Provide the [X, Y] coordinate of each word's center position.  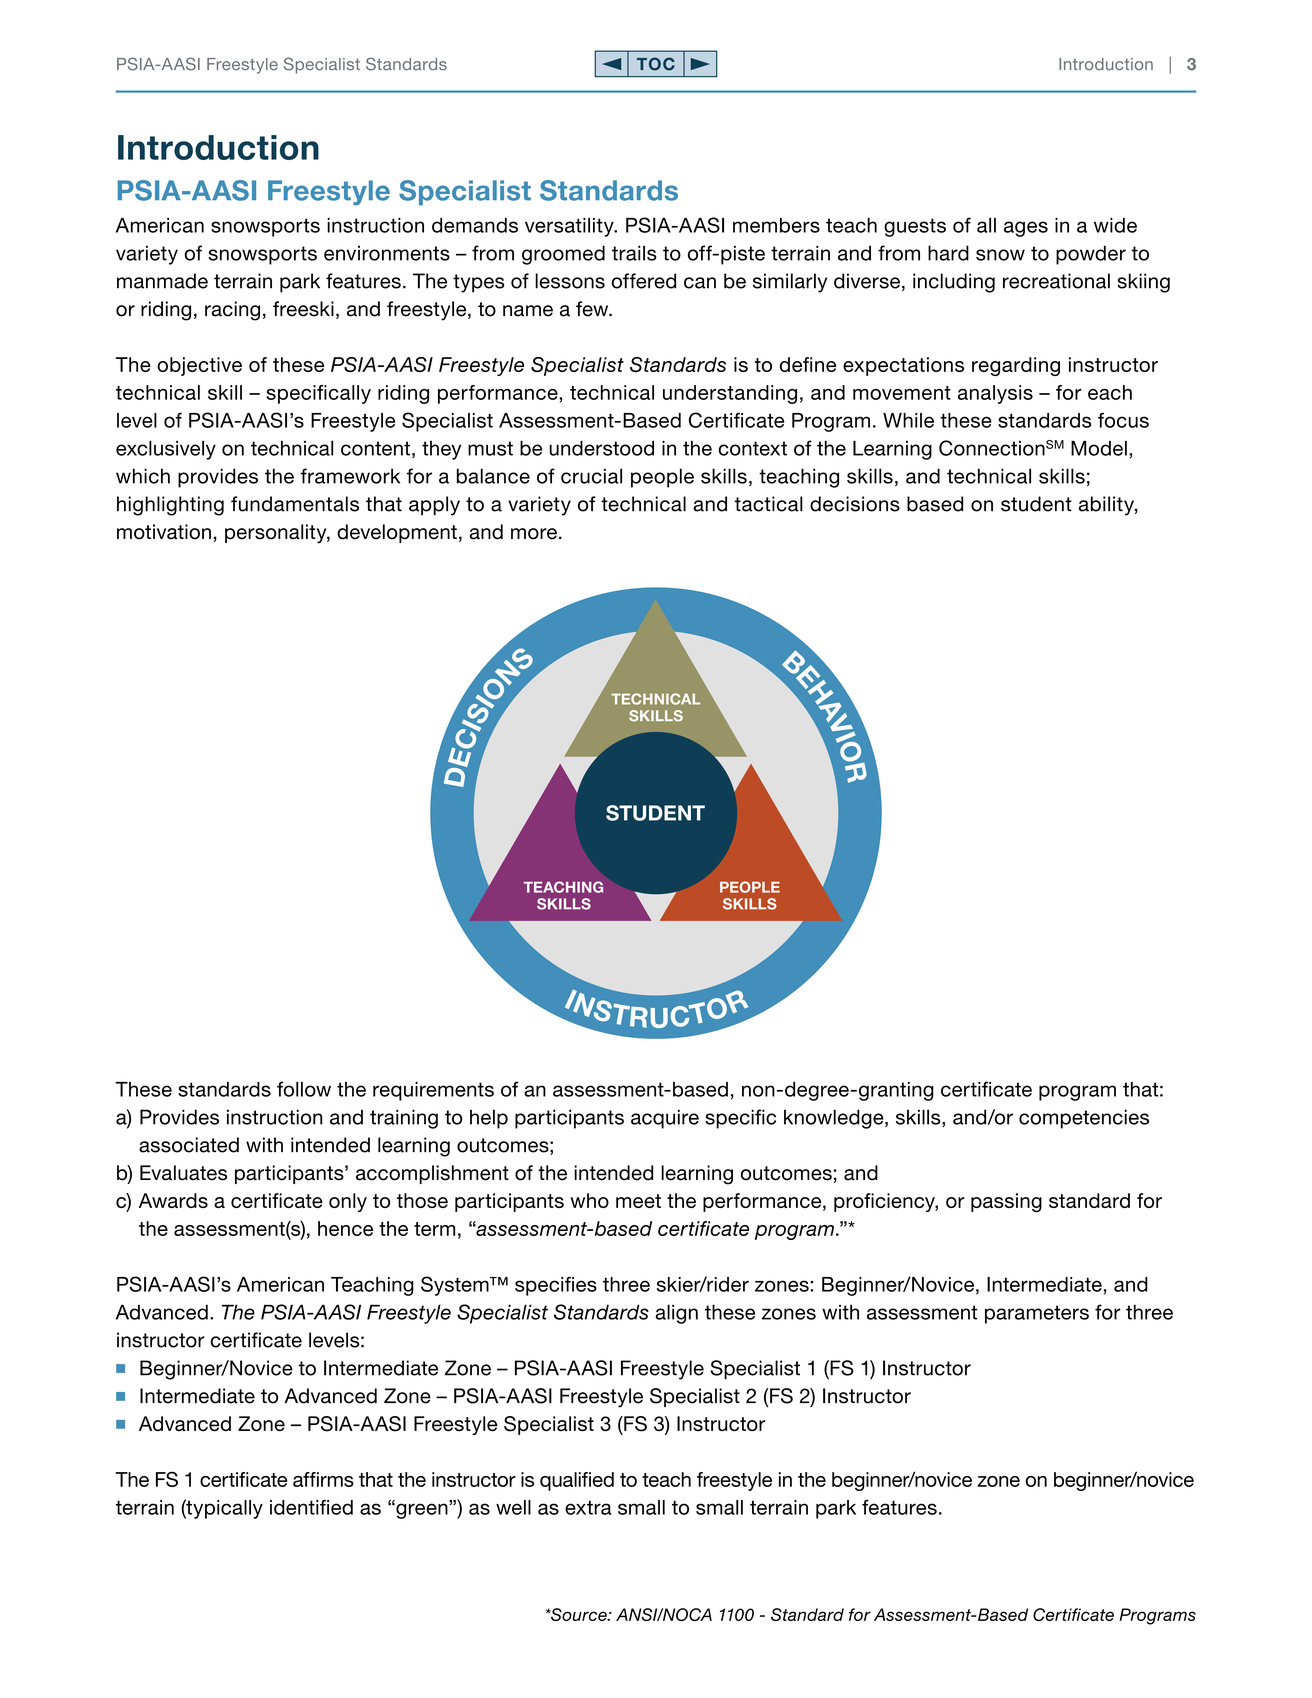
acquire [665, 1119]
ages [1026, 229]
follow [304, 1089]
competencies [1084, 1119]
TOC [656, 64]
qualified [577, 1481]
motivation [164, 532]
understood [601, 448]
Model [1099, 448]
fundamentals [295, 504]
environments [387, 253]
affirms [323, 1479]
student [1036, 504]
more [534, 534]
